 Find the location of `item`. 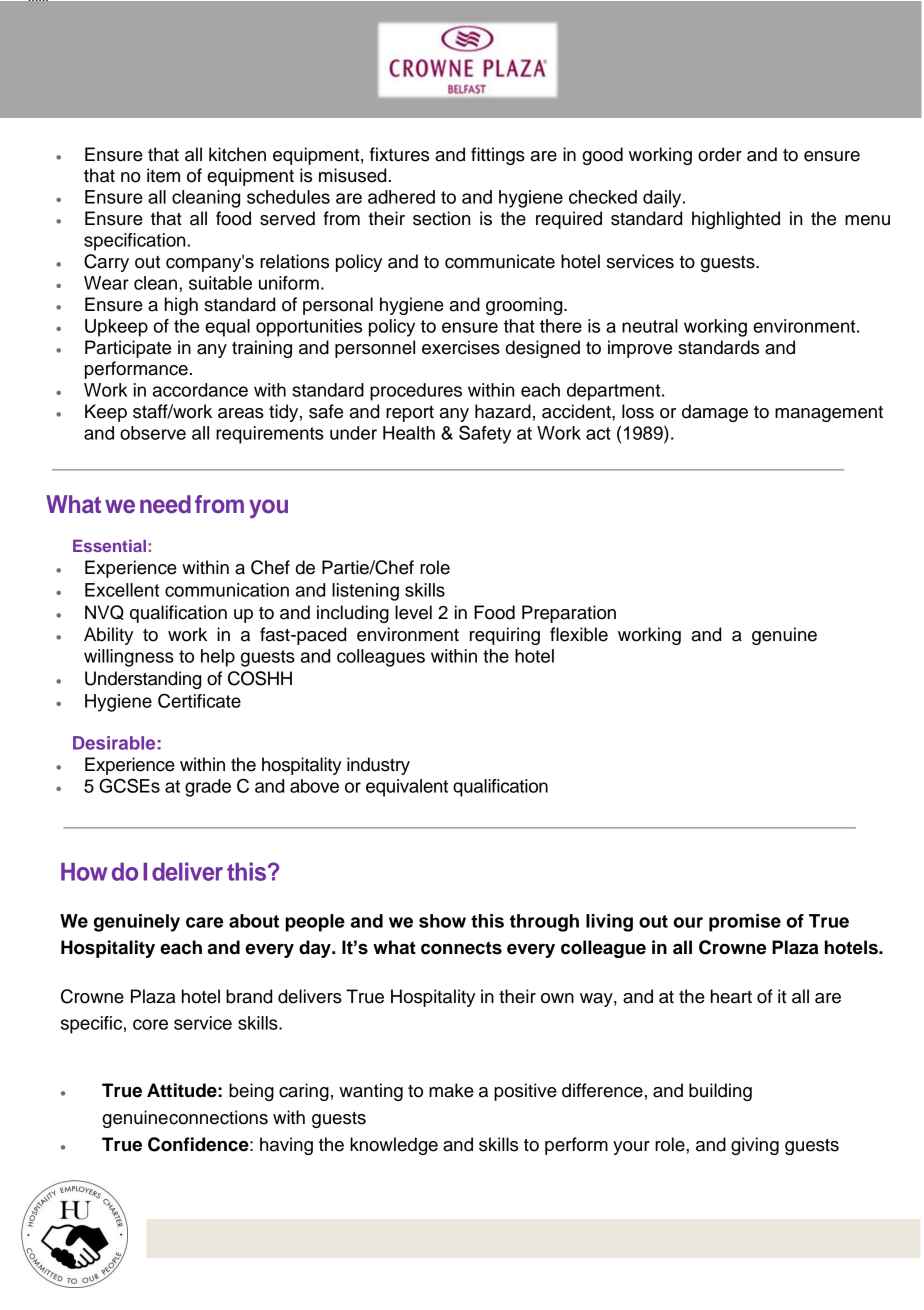

item is located at coordinates (163, 175).
